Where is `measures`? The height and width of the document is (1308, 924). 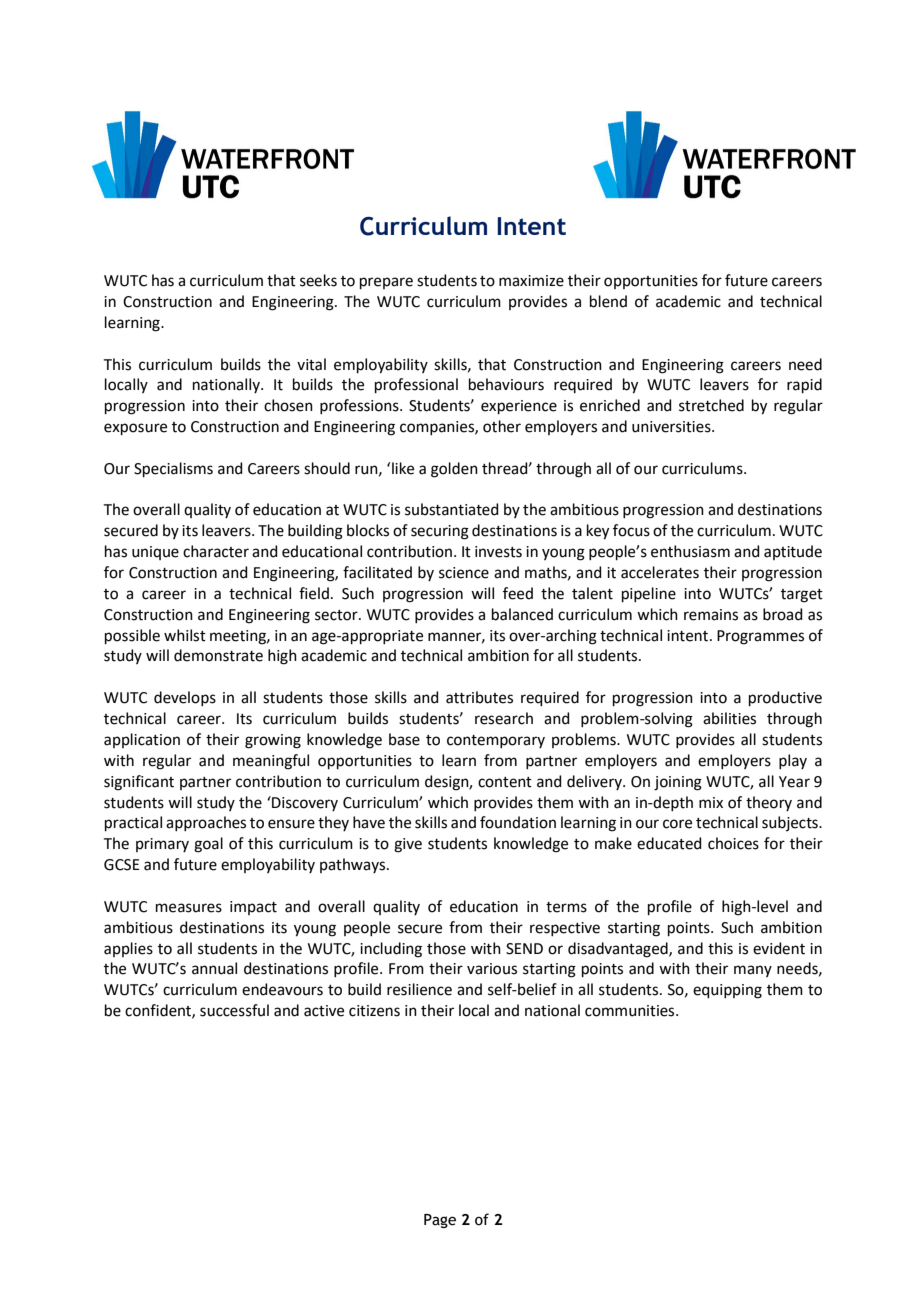
measures is located at coordinates (189, 908).
